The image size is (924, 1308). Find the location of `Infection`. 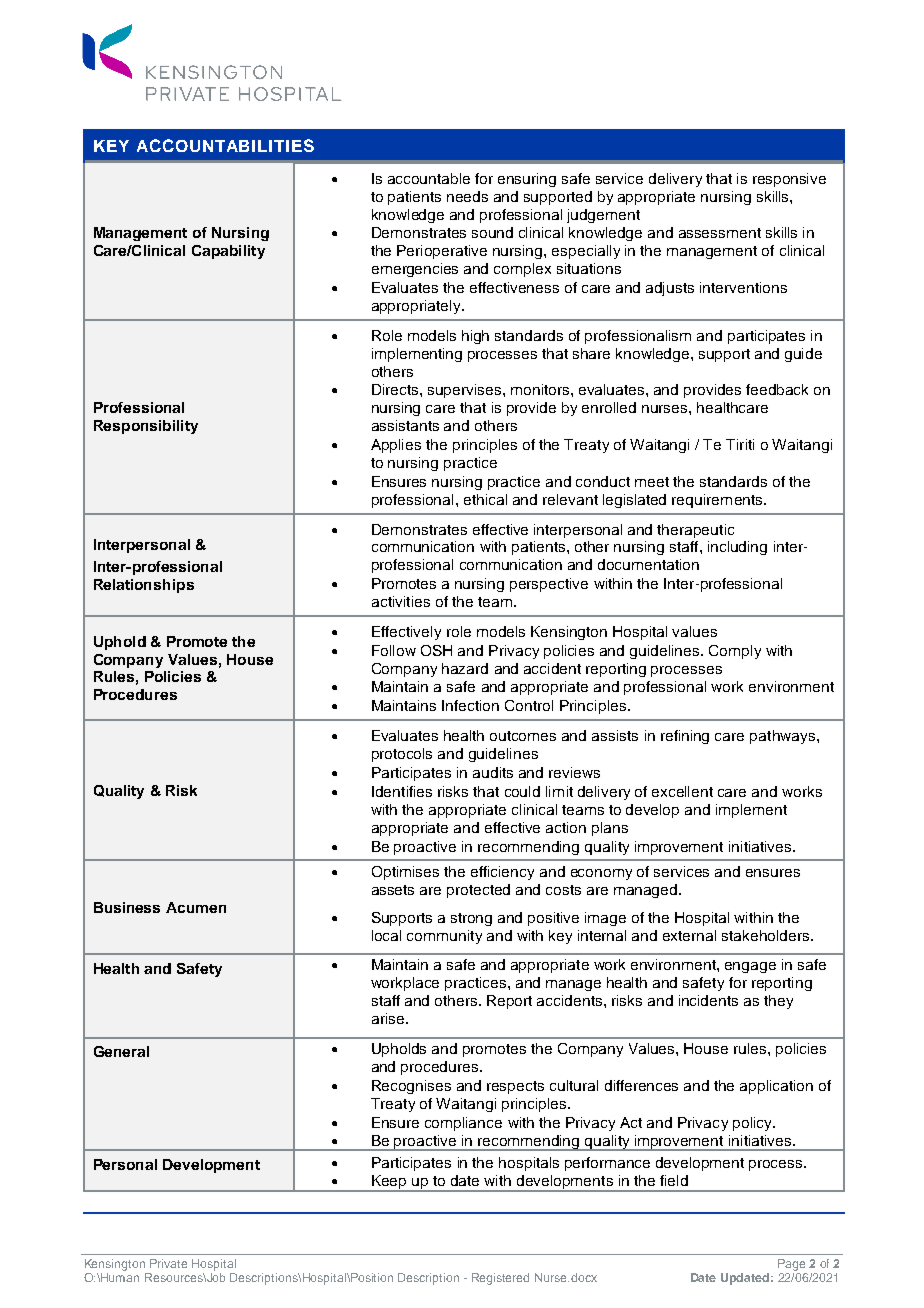

Infection is located at coordinates (470, 705).
